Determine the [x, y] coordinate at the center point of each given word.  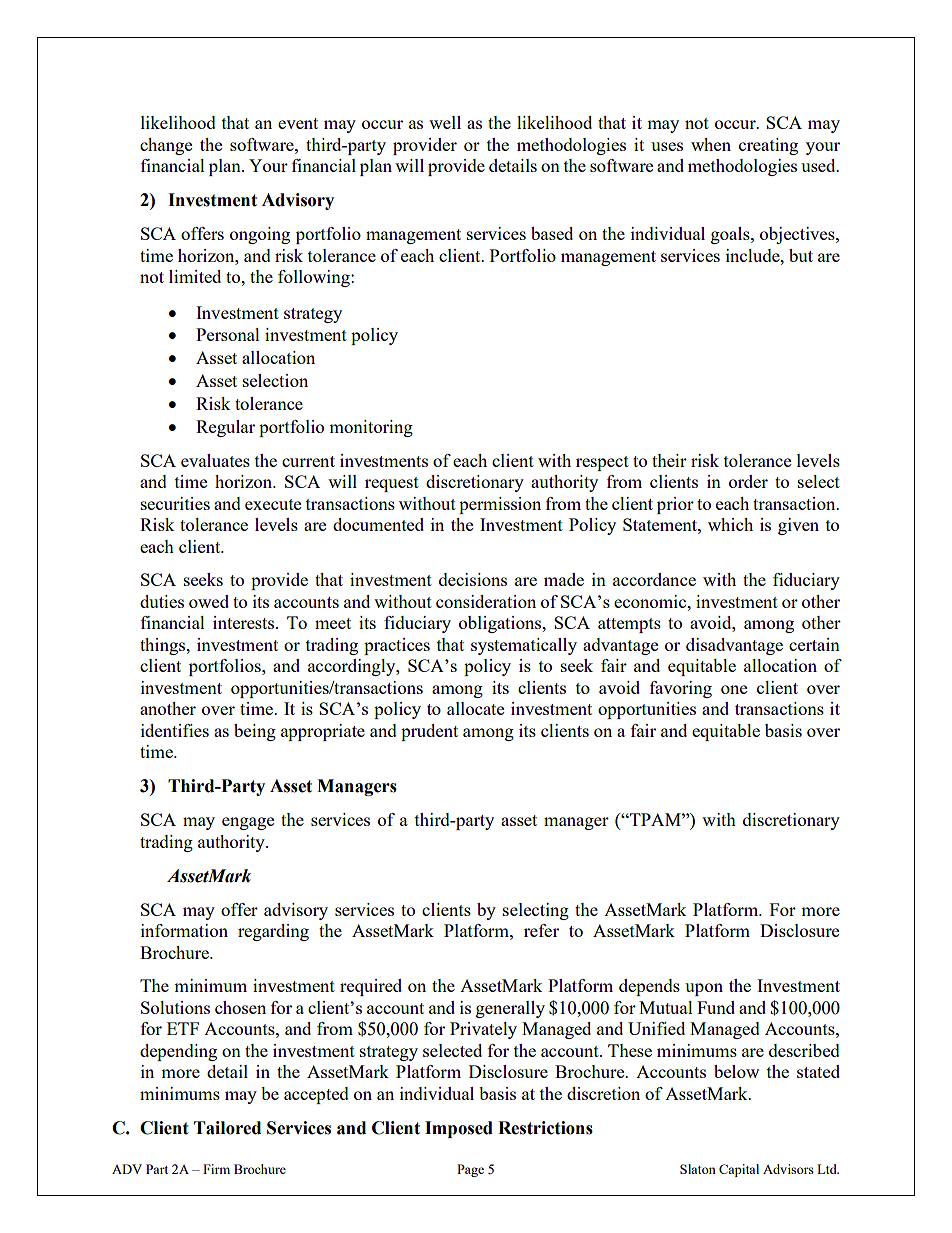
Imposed [459, 1129]
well [445, 122]
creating [768, 146]
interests [245, 622]
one [734, 689]
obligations [501, 624]
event [298, 123]
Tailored [227, 1128]
